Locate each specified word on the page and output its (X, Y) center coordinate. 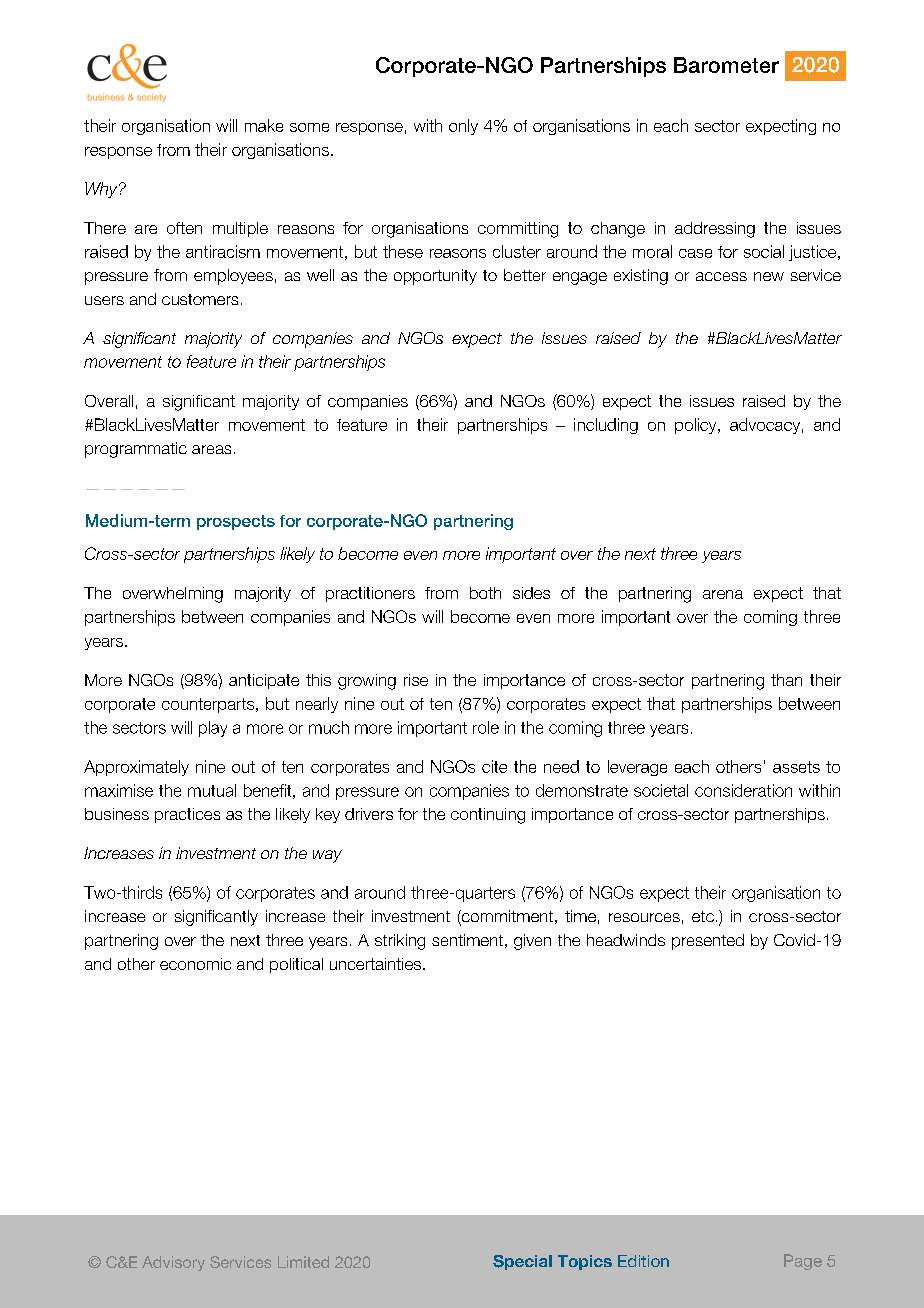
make (264, 125)
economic (195, 964)
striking (400, 942)
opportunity (435, 277)
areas (211, 449)
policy (697, 426)
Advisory (173, 1263)
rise (416, 680)
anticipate (264, 681)
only (463, 127)
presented (708, 942)
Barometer (726, 65)
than (786, 680)
